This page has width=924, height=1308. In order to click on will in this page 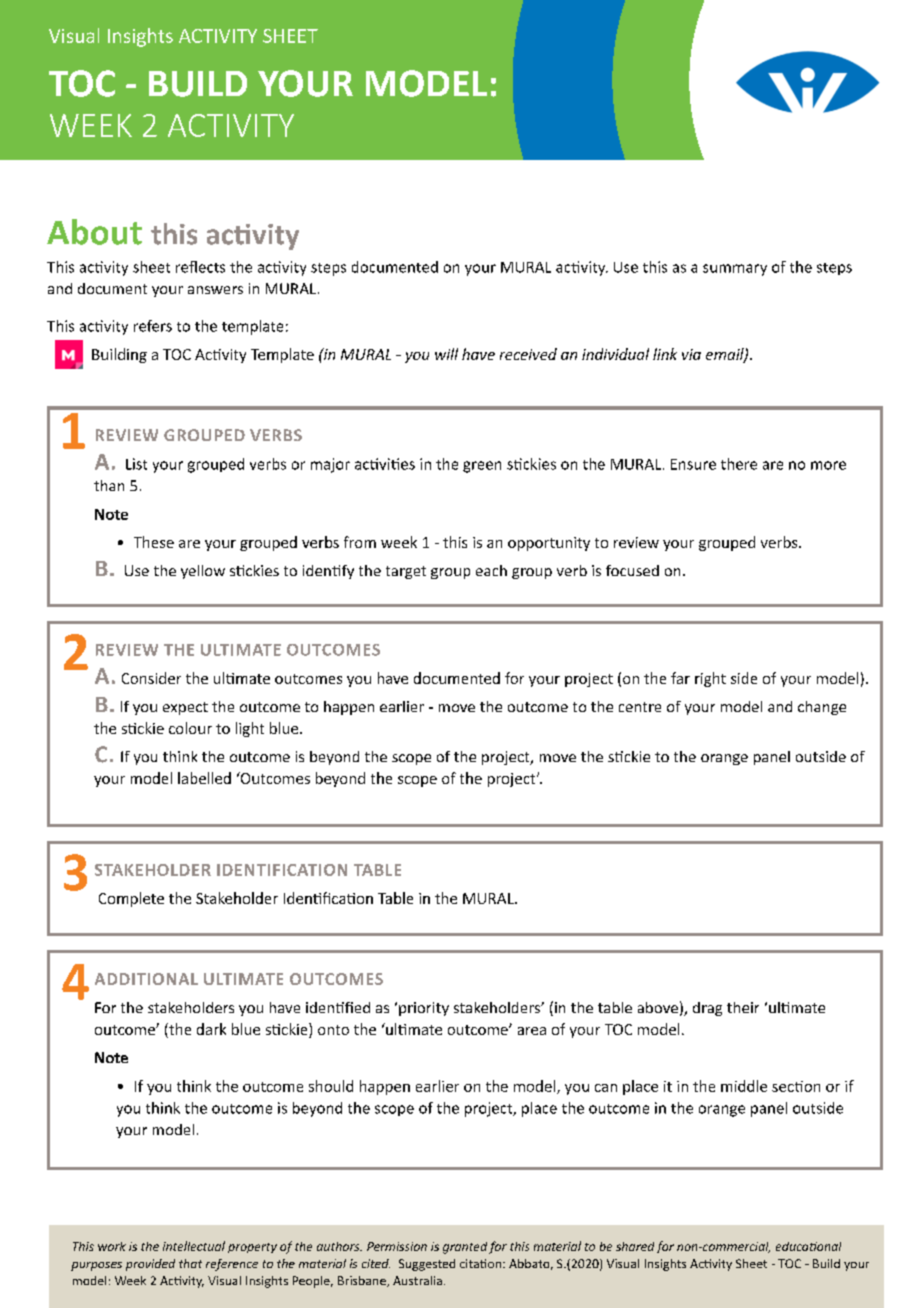, I will do `click(446, 354)`.
